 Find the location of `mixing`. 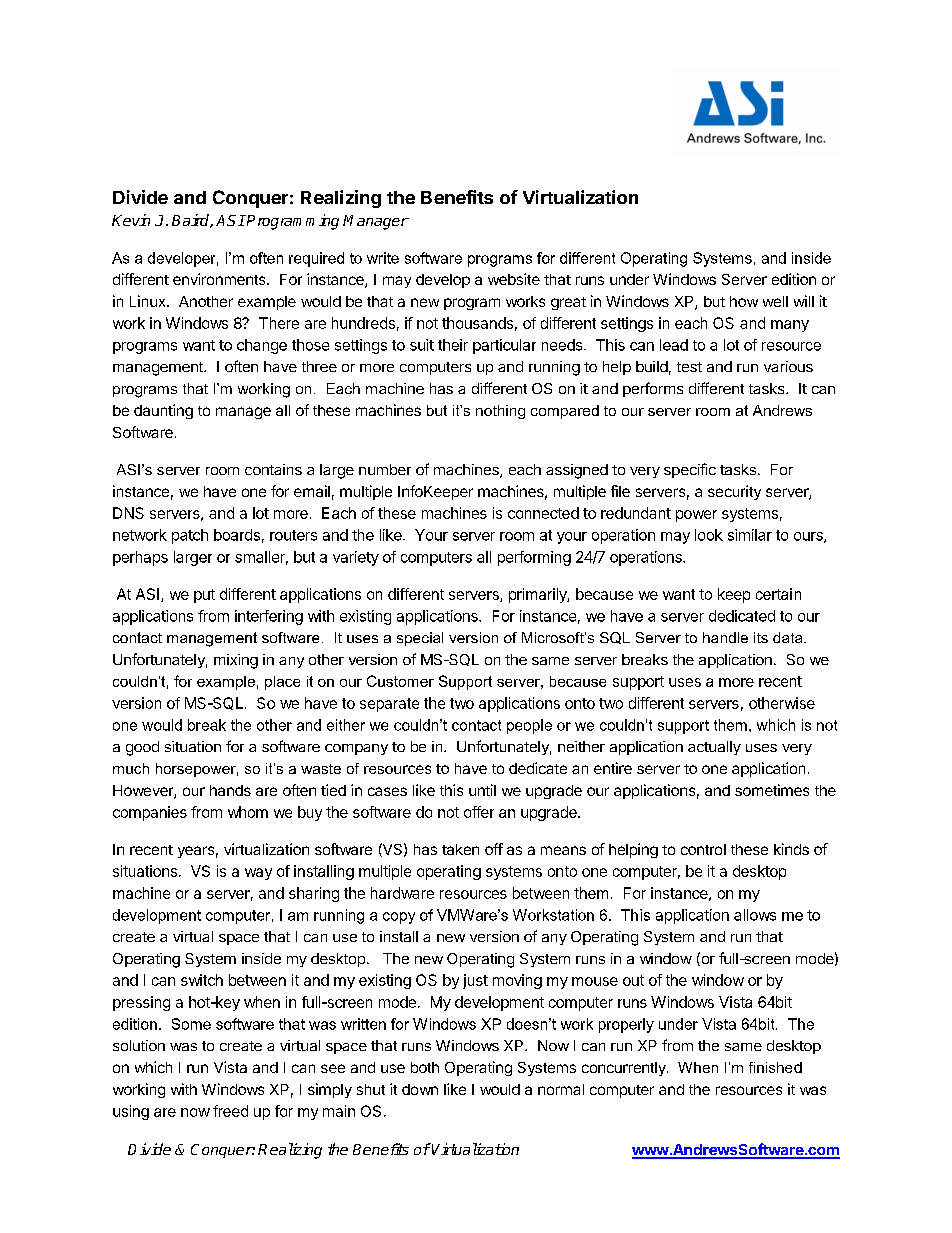

mixing is located at coordinates (236, 661).
